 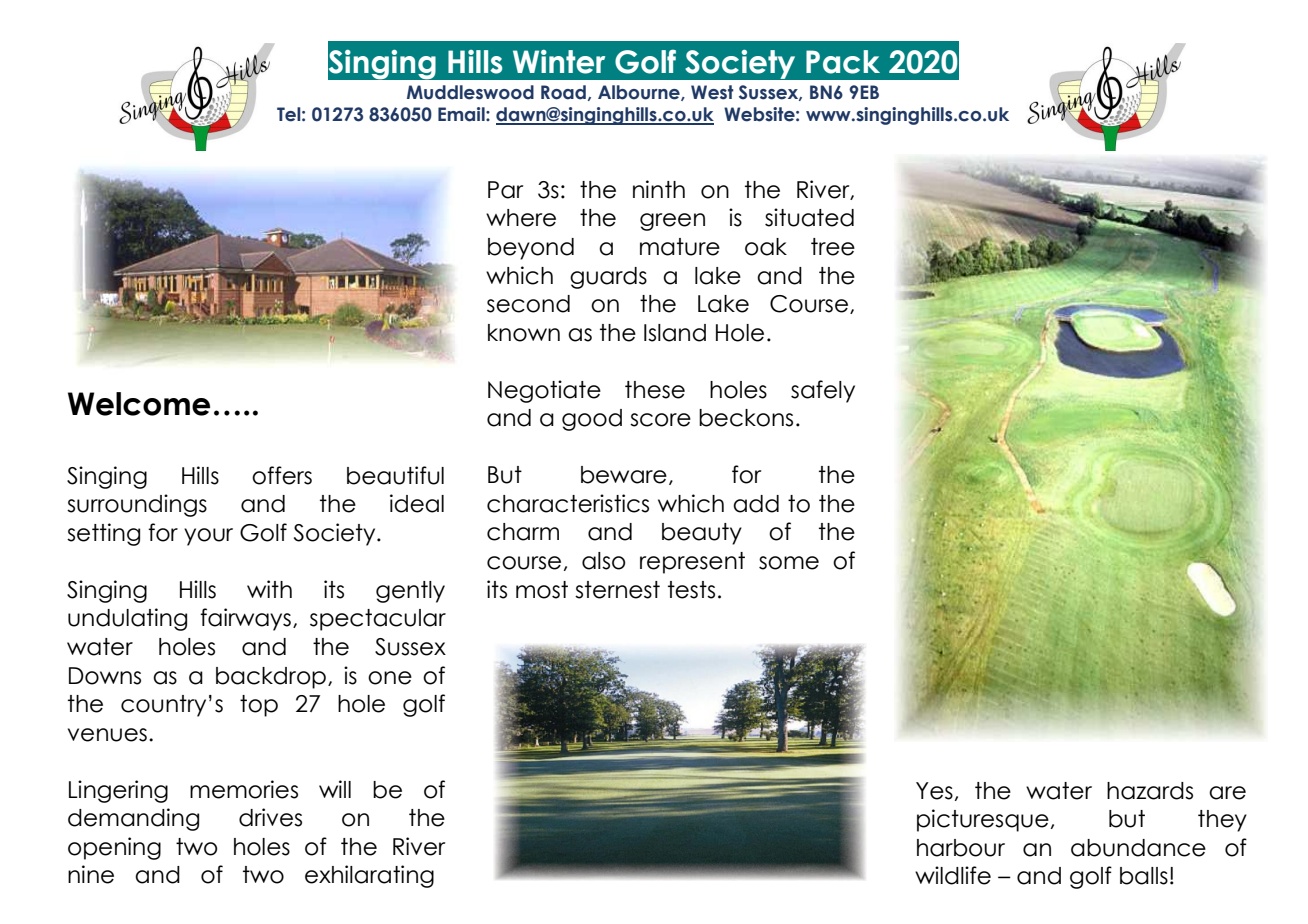 I want to click on Pack, so click(x=843, y=62).
